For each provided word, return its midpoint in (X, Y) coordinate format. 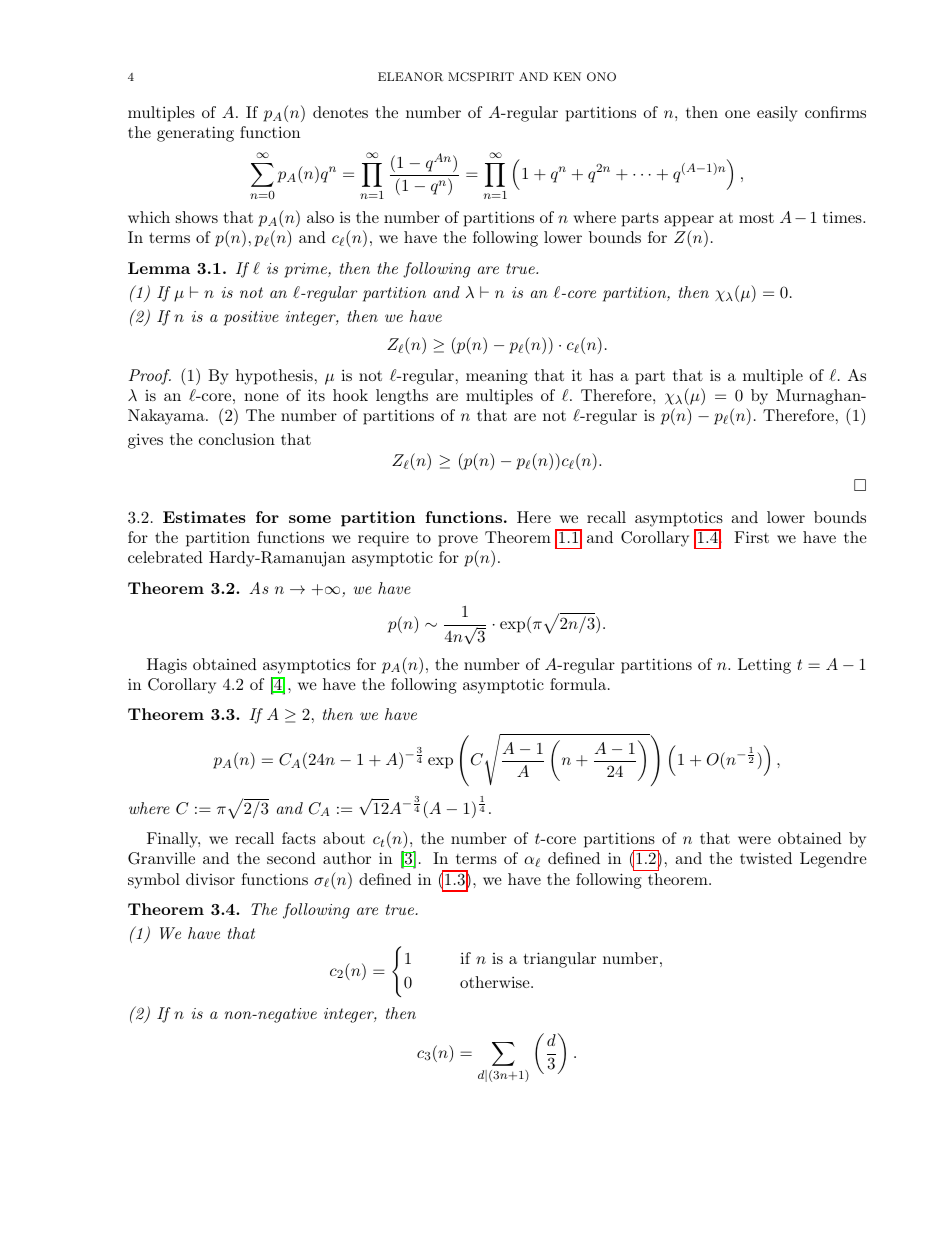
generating (195, 134)
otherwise (496, 982)
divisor (210, 879)
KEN (567, 76)
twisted (766, 858)
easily (777, 114)
